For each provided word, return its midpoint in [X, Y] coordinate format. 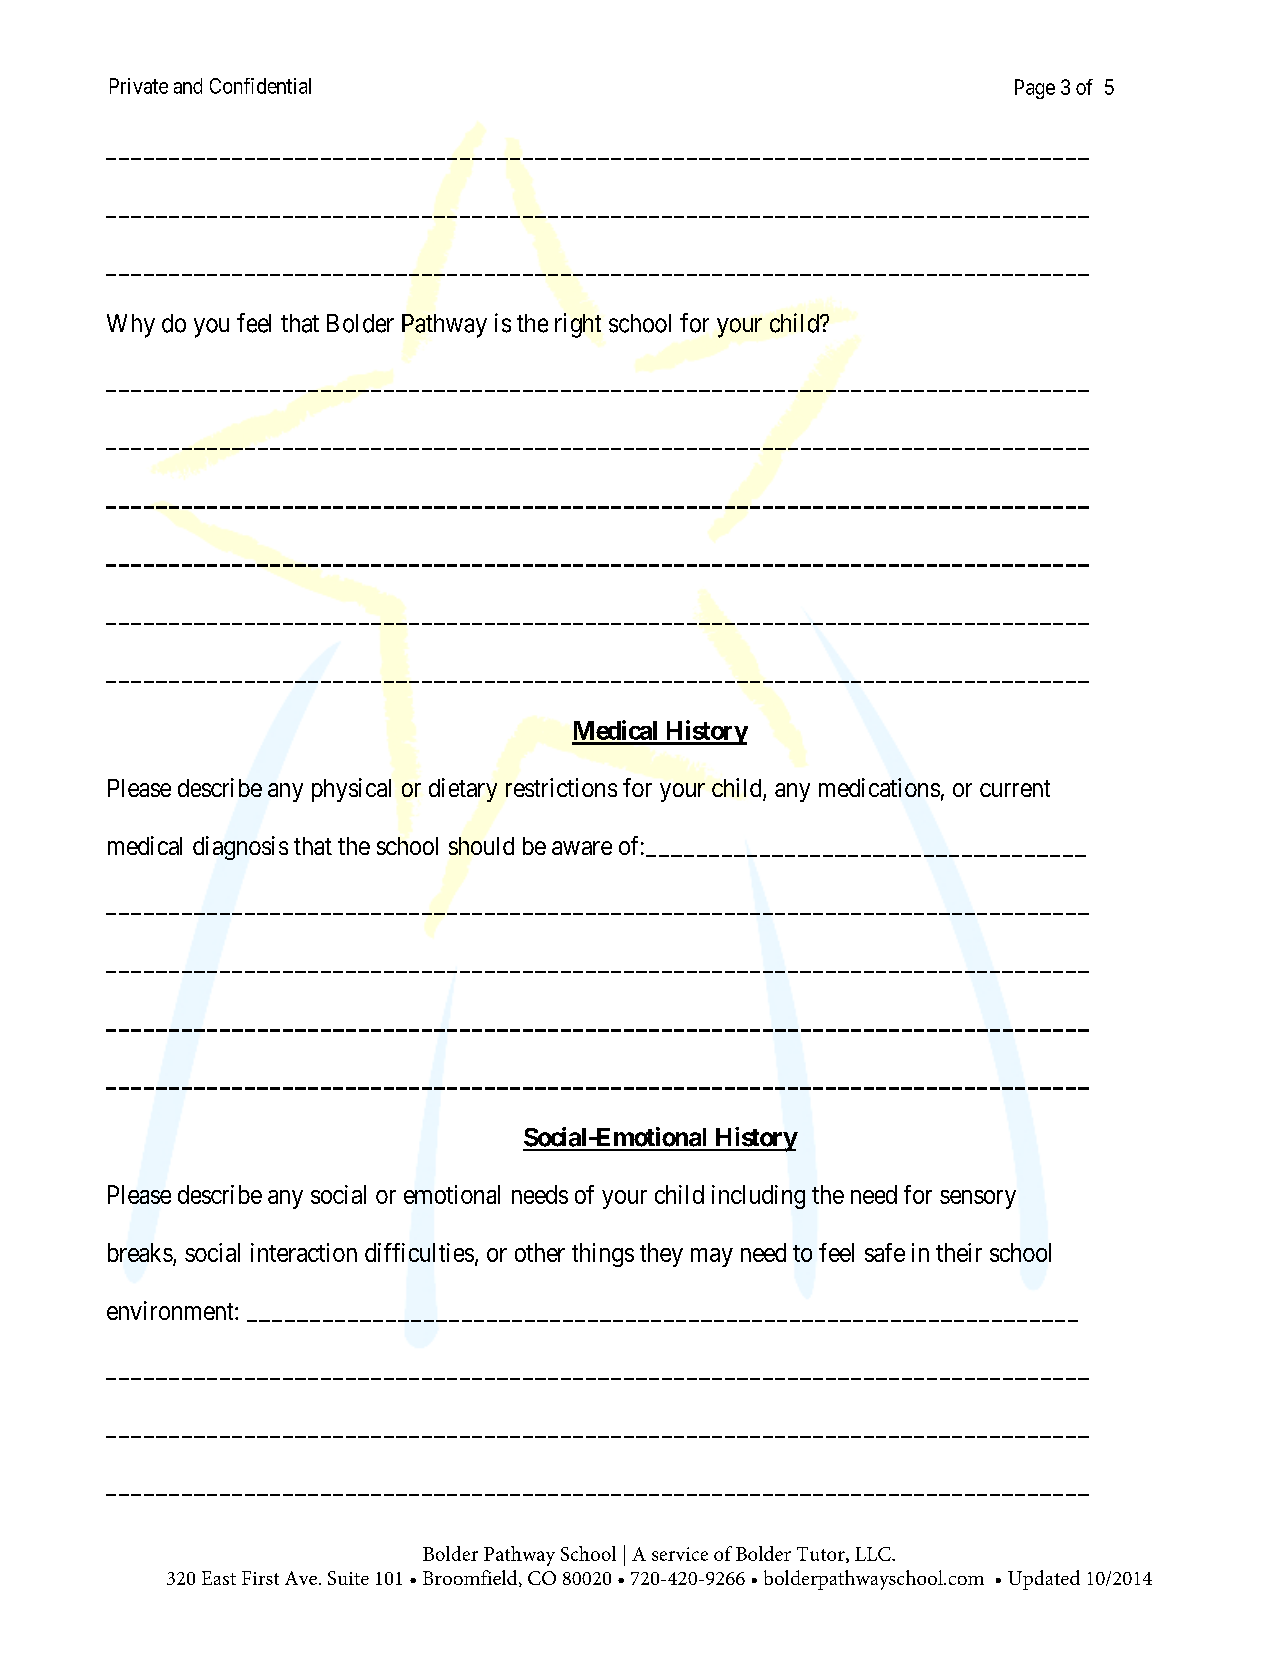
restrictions [561, 787]
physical [351, 790]
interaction [304, 1252]
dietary [463, 790]
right [578, 325]
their [959, 1252]
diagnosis [240, 848]
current [1015, 788]
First [260, 1578]
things [603, 1255]
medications [879, 787]
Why [131, 326]
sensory [978, 1199]
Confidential [260, 86]
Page [1035, 89]
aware [582, 848]
